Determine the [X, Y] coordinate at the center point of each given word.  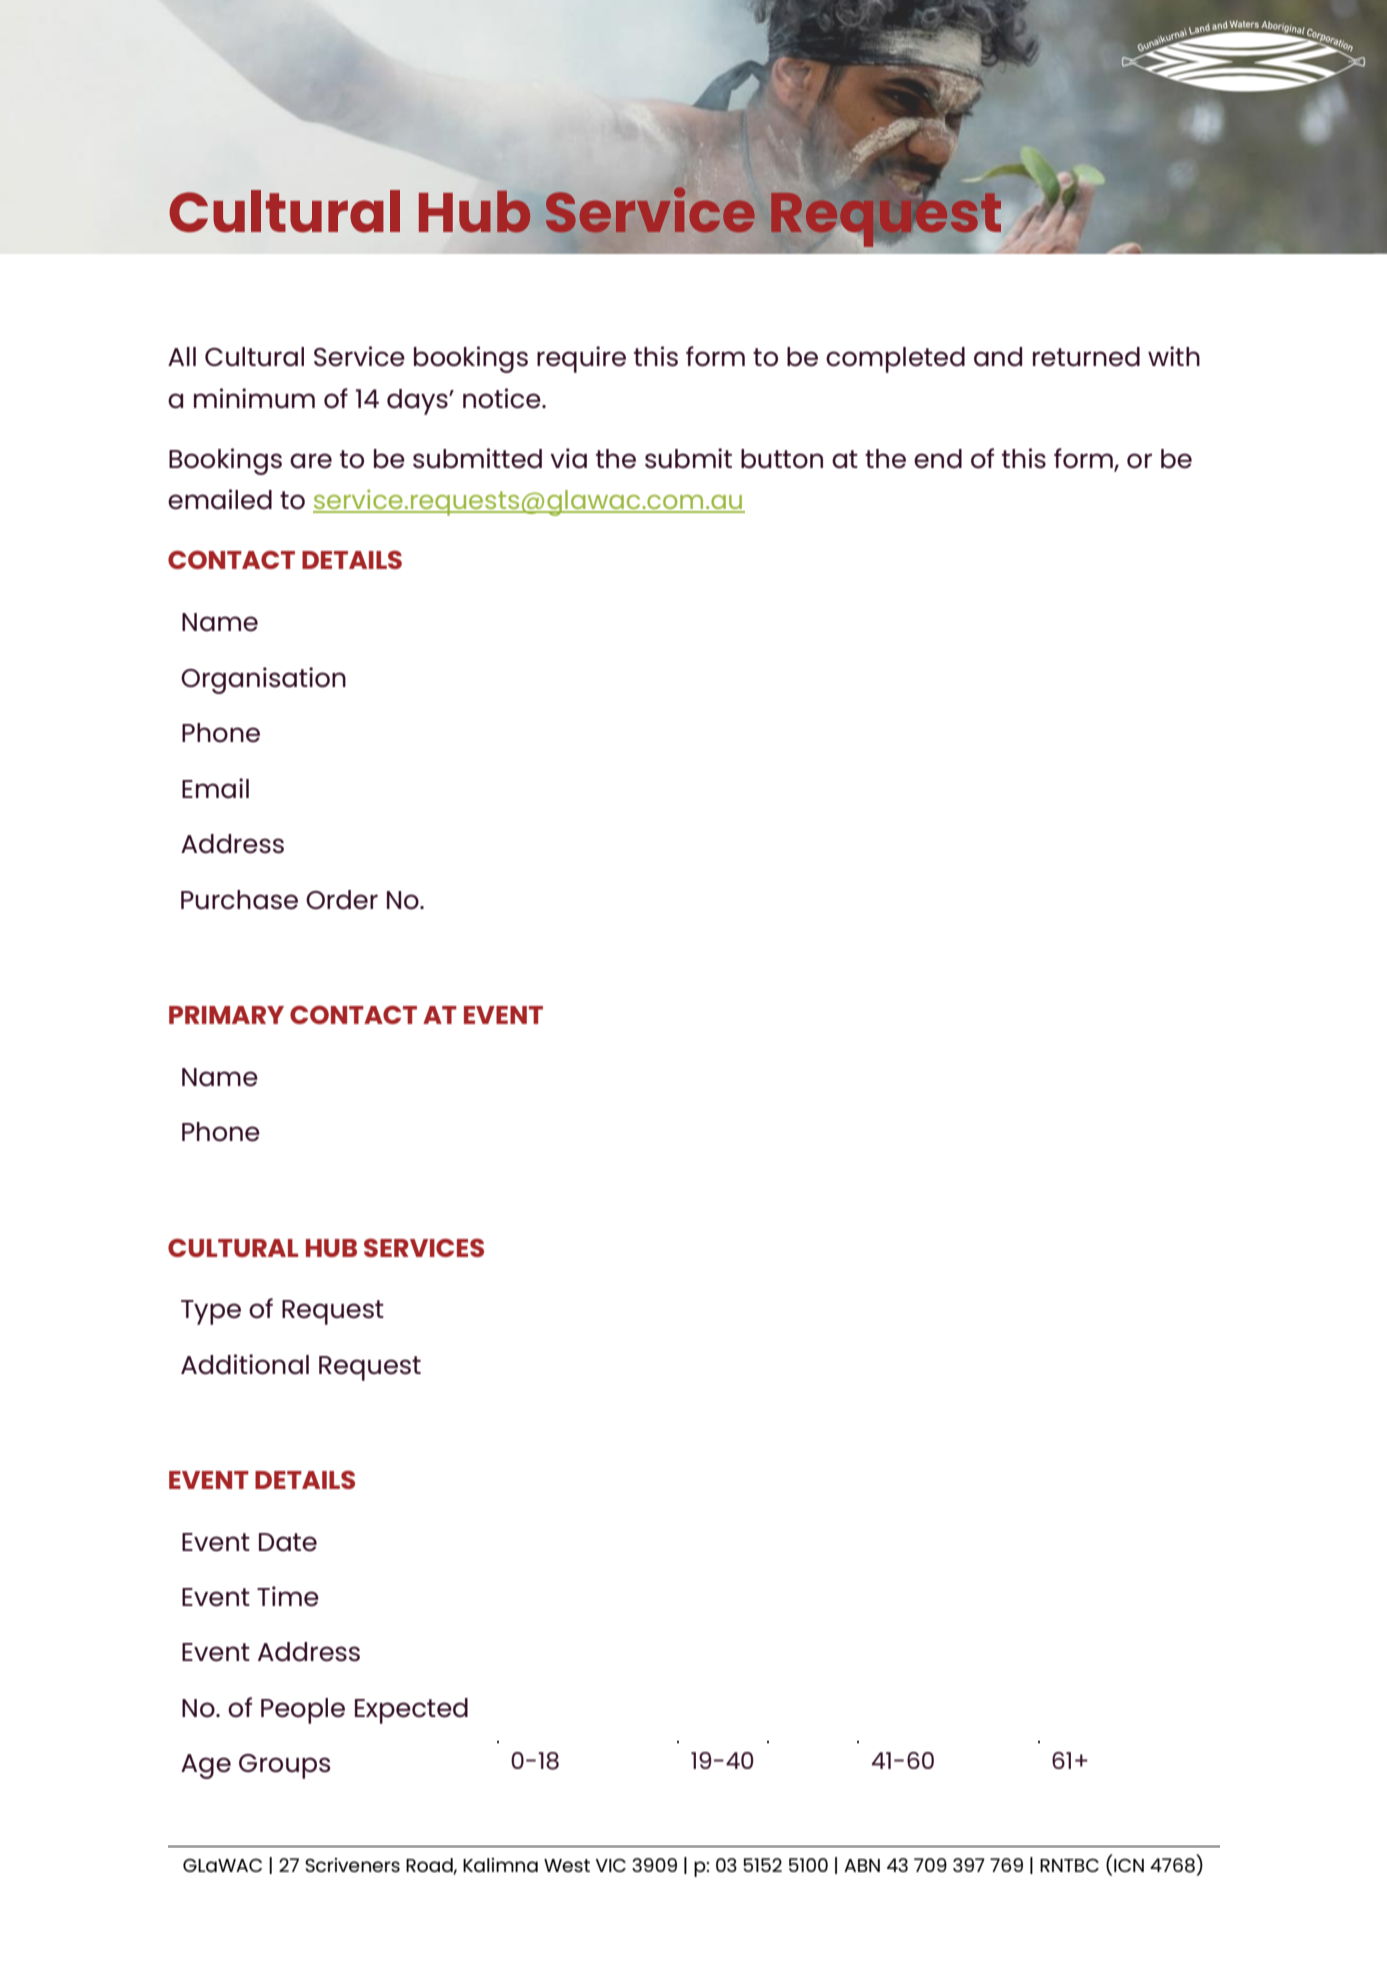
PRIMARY [226, 1015]
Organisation [263, 680]
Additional [245, 1364]
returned [1086, 357]
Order [342, 900]
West [567, 1865]
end [938, 459]
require [581, 359]
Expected [411, 1711]
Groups [284, 1766]
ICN [1129, 1865]
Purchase [239, 900]
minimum [254, 398]
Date [288, 1542]
